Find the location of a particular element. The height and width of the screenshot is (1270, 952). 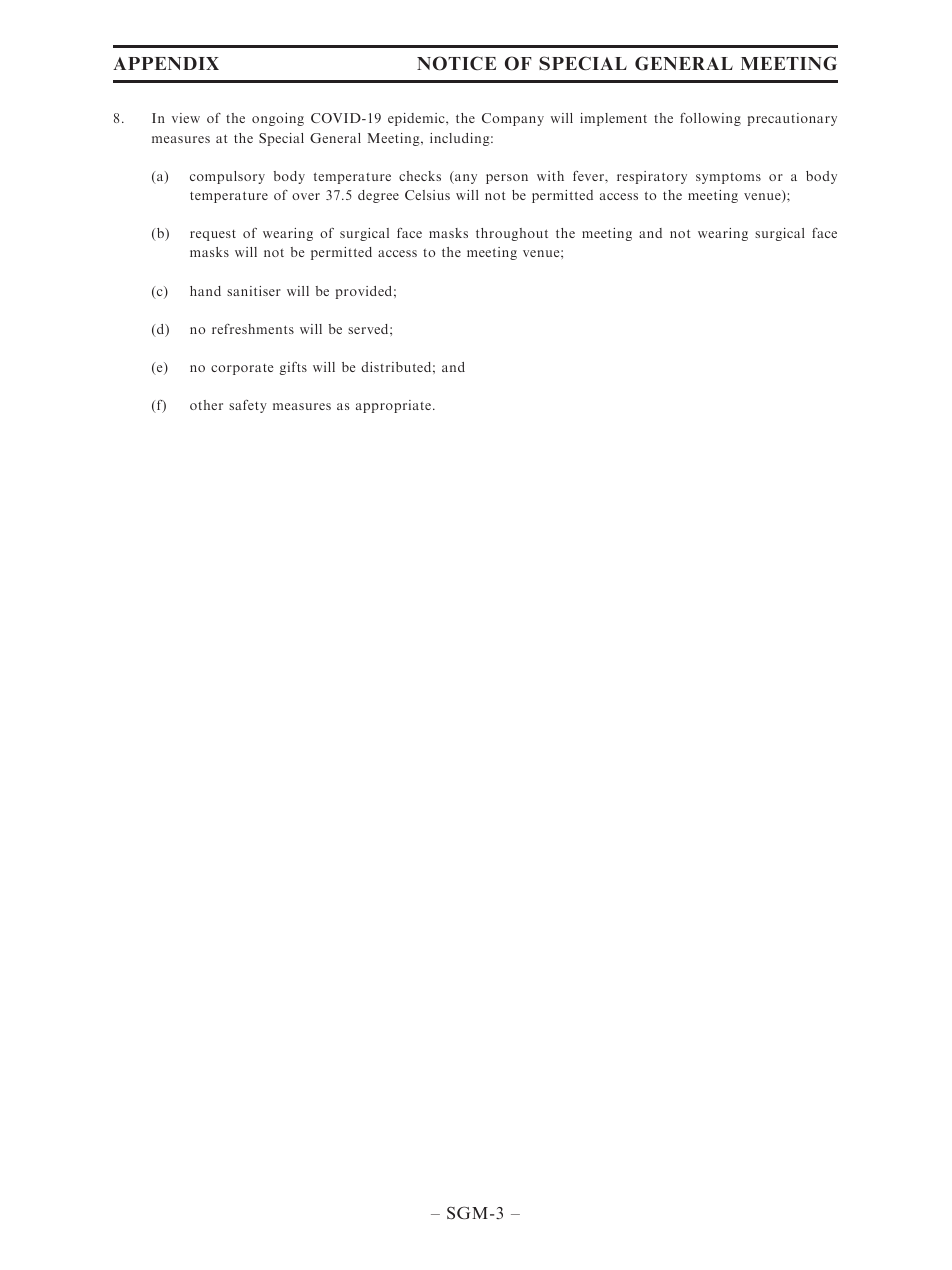

symptoms is located at coordinates (728, 178).
